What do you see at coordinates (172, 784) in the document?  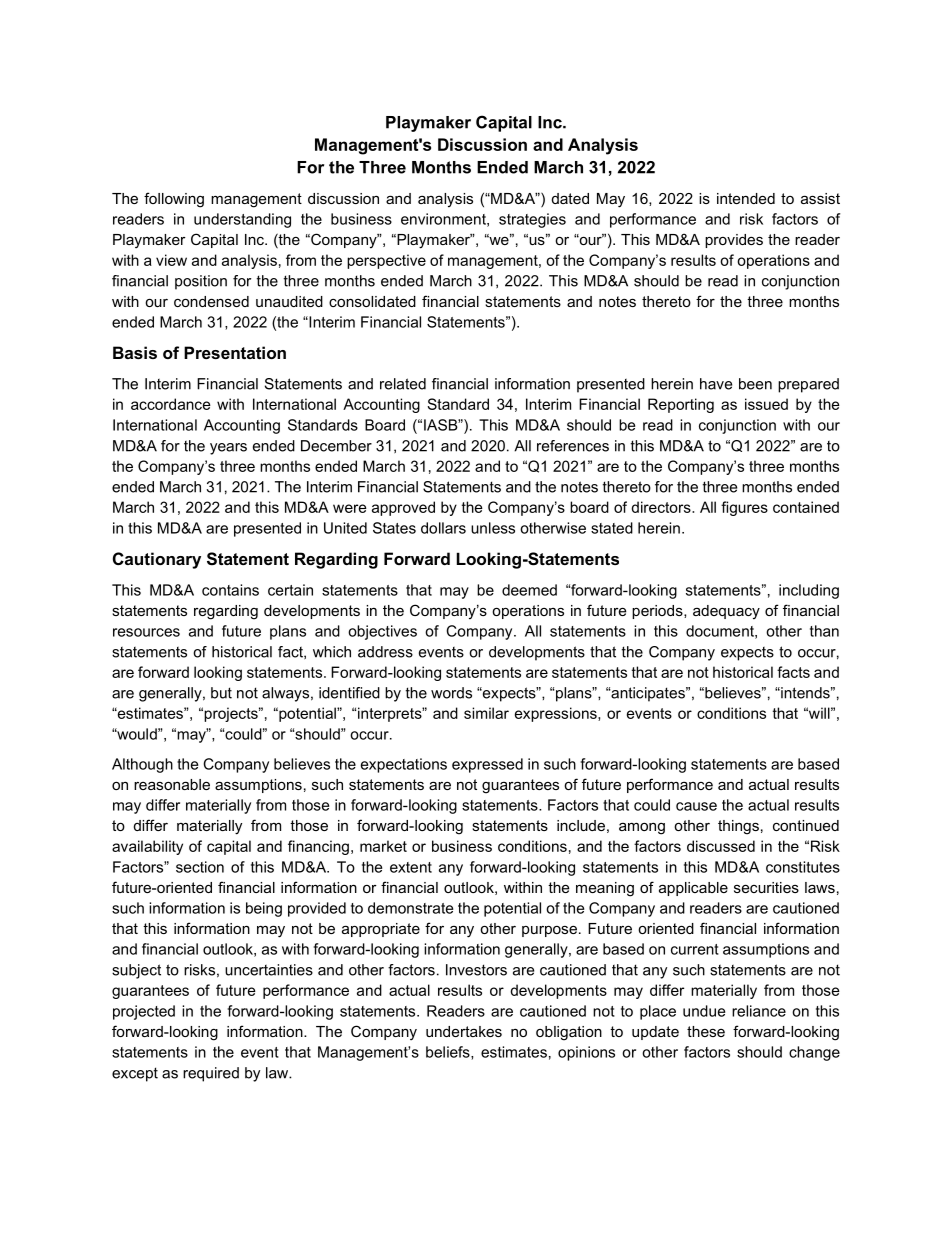 I see `reasonable` at bounding box center [172, 784].
